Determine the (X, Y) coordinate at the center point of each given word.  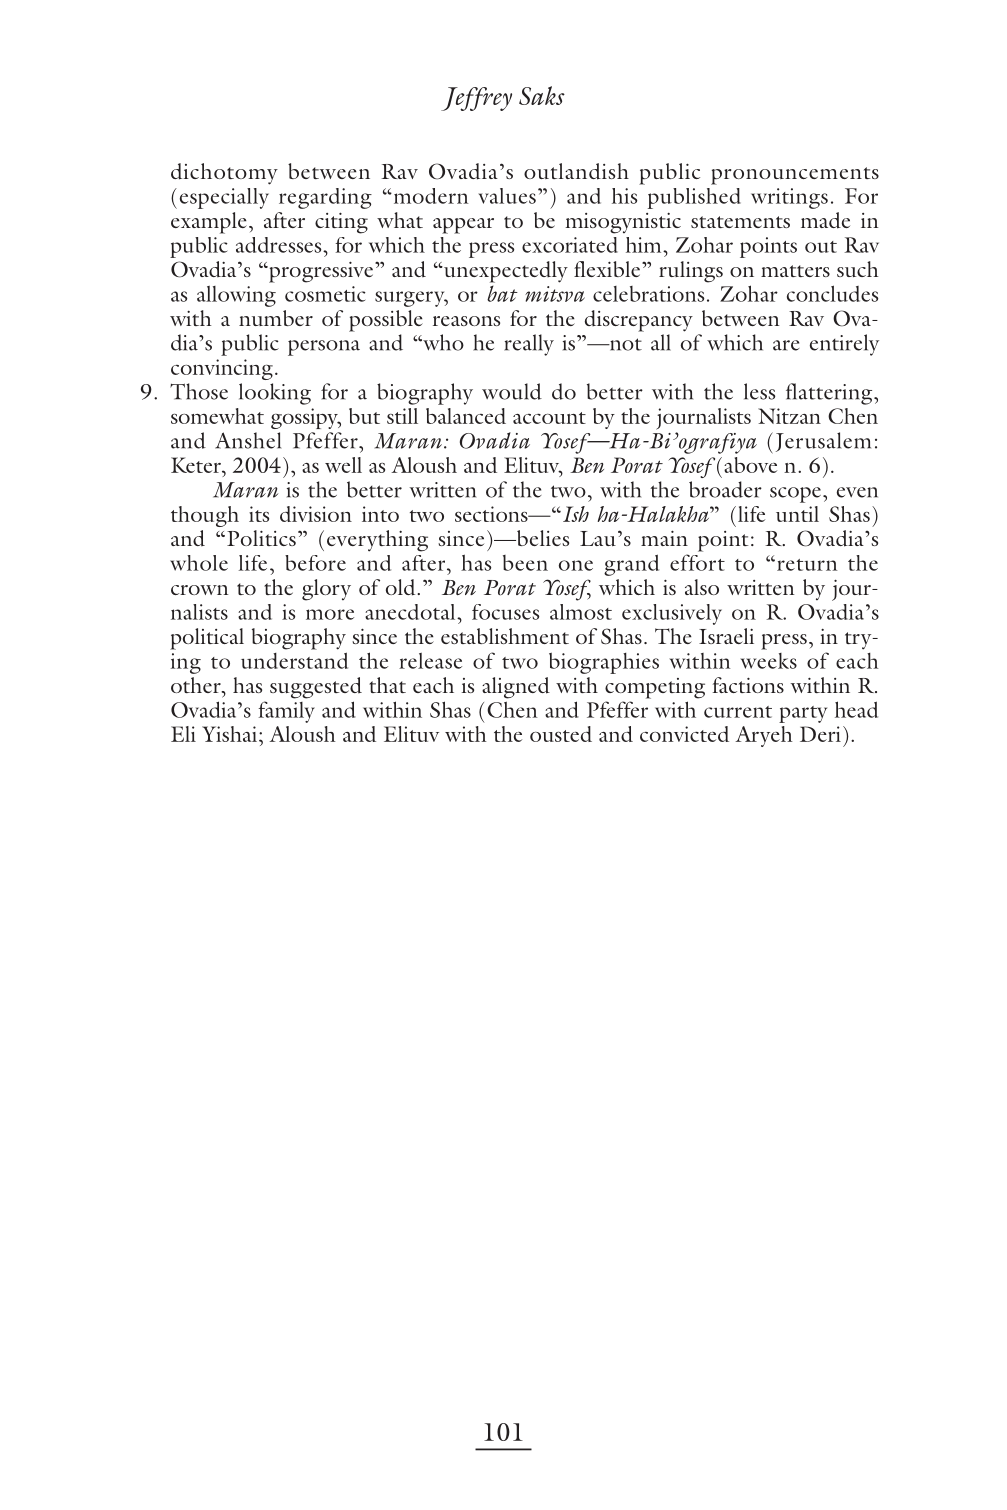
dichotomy (224, 174)
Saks (542, 95)
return (805, 565)
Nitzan (789, 416)
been (525, 563)
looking (275, 394)
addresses (280, 245)
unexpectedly (505, 272)
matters (795, 271)
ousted (561, 734)
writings (789, 198)
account (549, 418)
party (803, 714)
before (315, 563)
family (286, 712)
